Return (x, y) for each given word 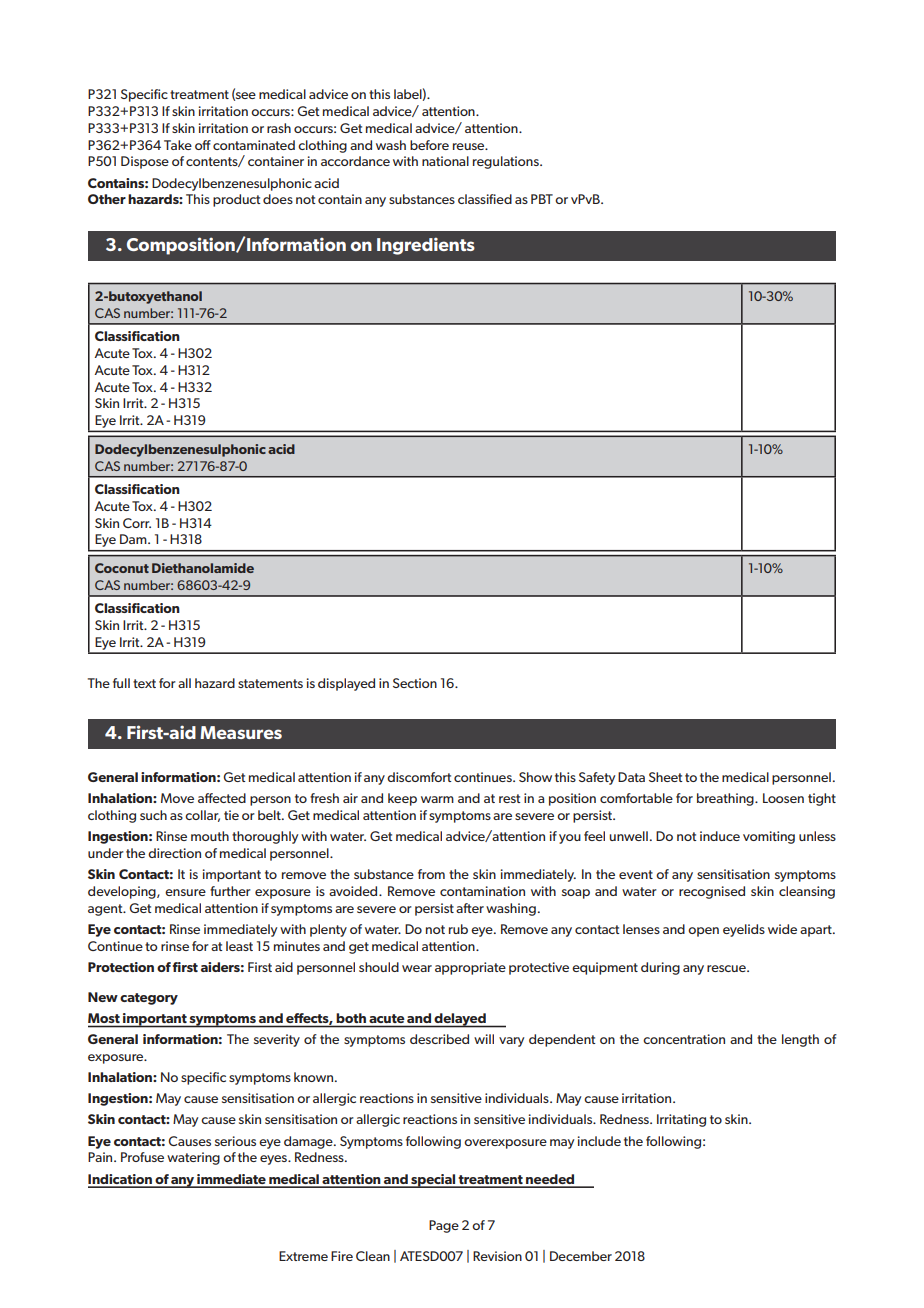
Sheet (665, 777)
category (149, 999)
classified (485, 199)
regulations (507, 162)
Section (415, 683)
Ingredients (426, 246)
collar (202, 816)
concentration (684, 1039)
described (439, 1039)
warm (437, 799)
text (144, 683)
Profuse (142, 1157)
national (445, 161)
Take (178, 145)
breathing (726, 799)
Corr (137, 523)
